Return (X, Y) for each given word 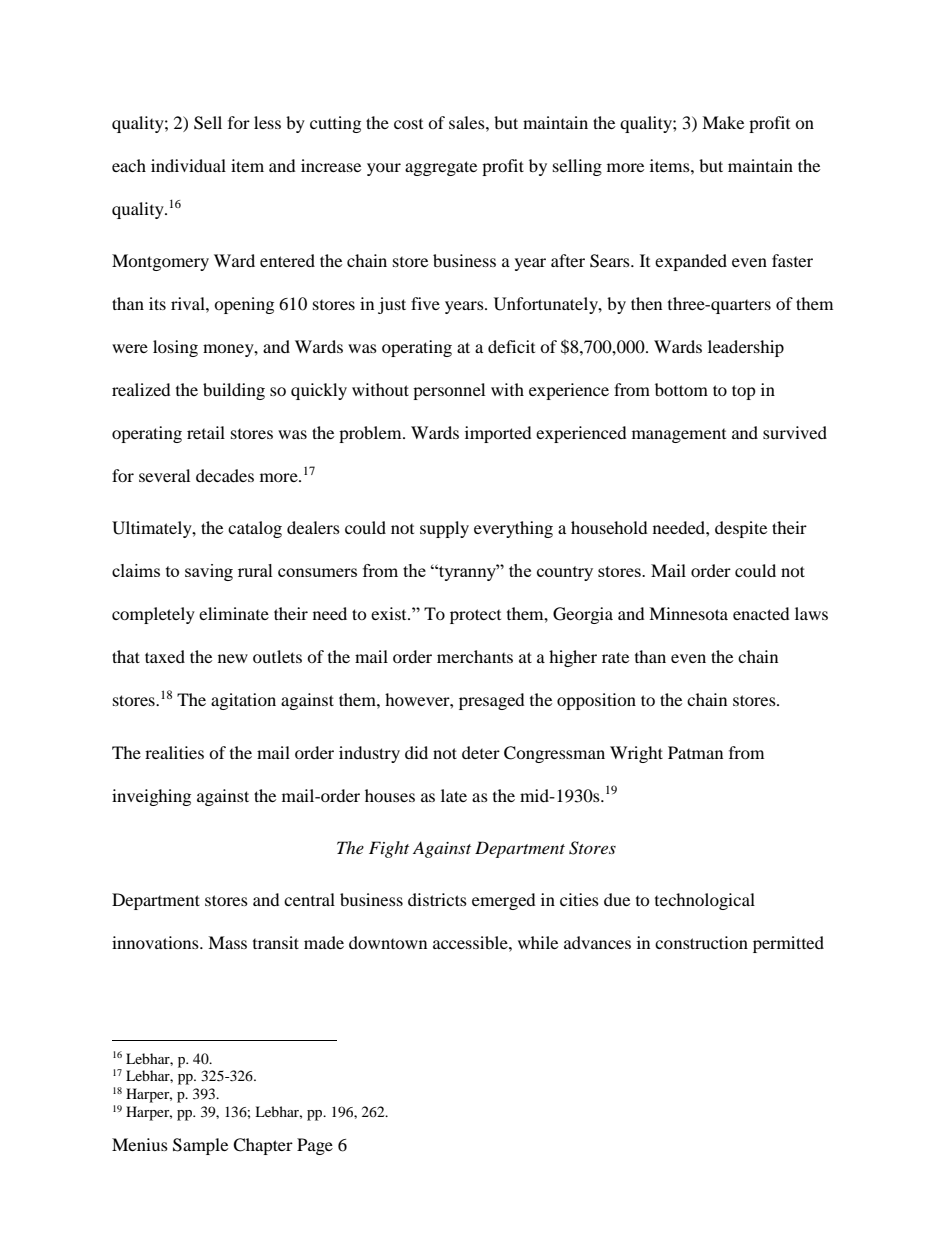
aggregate (441, 168)
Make (723, 122)
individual (188, 165)
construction (701, 942)
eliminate (234, 613)
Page (315, 1146)
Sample (200, 1146)
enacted (761, 613)
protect (475, 616)
